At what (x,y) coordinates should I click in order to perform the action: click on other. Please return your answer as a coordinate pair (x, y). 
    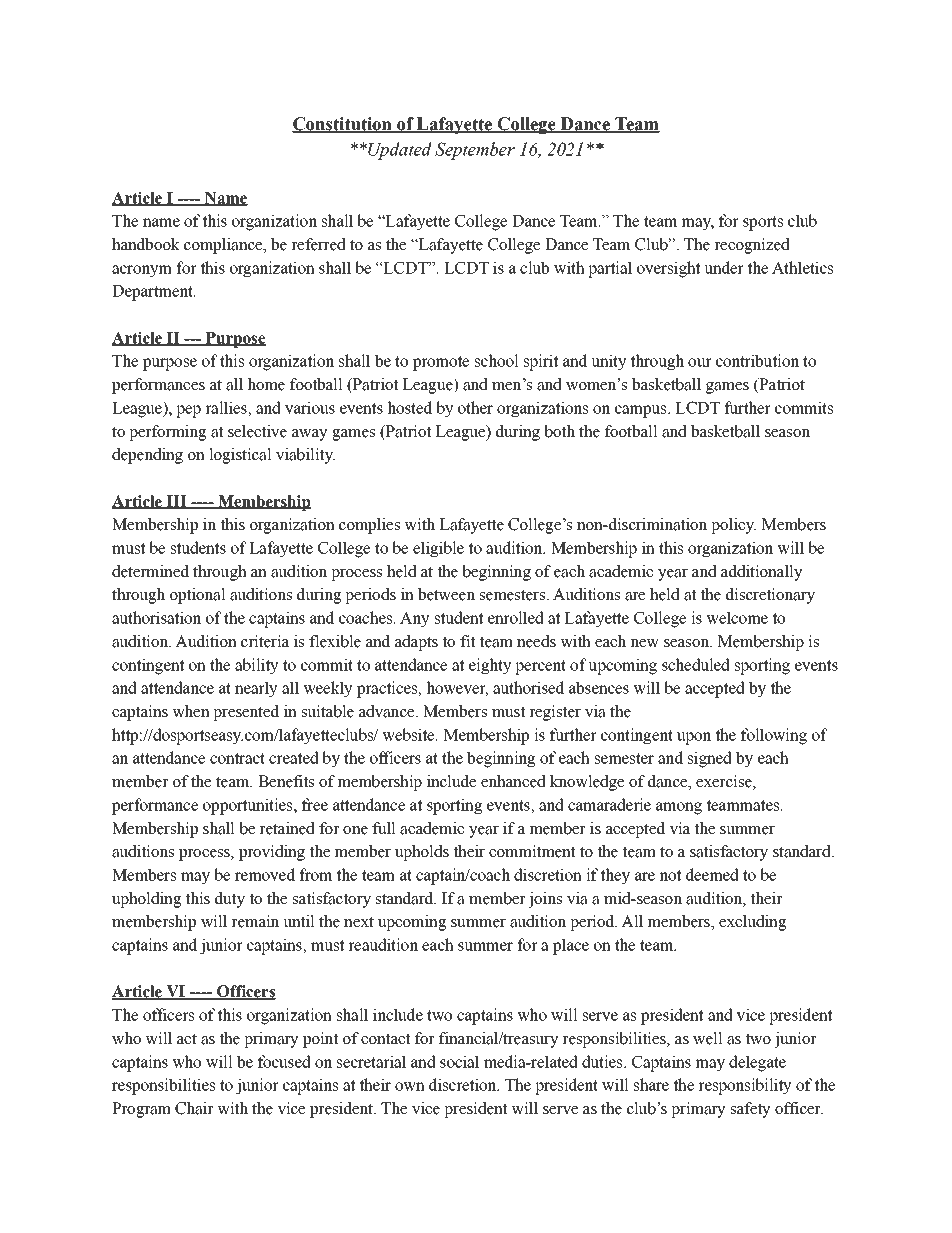
    Looking at the image, I should click on (475, 407).
